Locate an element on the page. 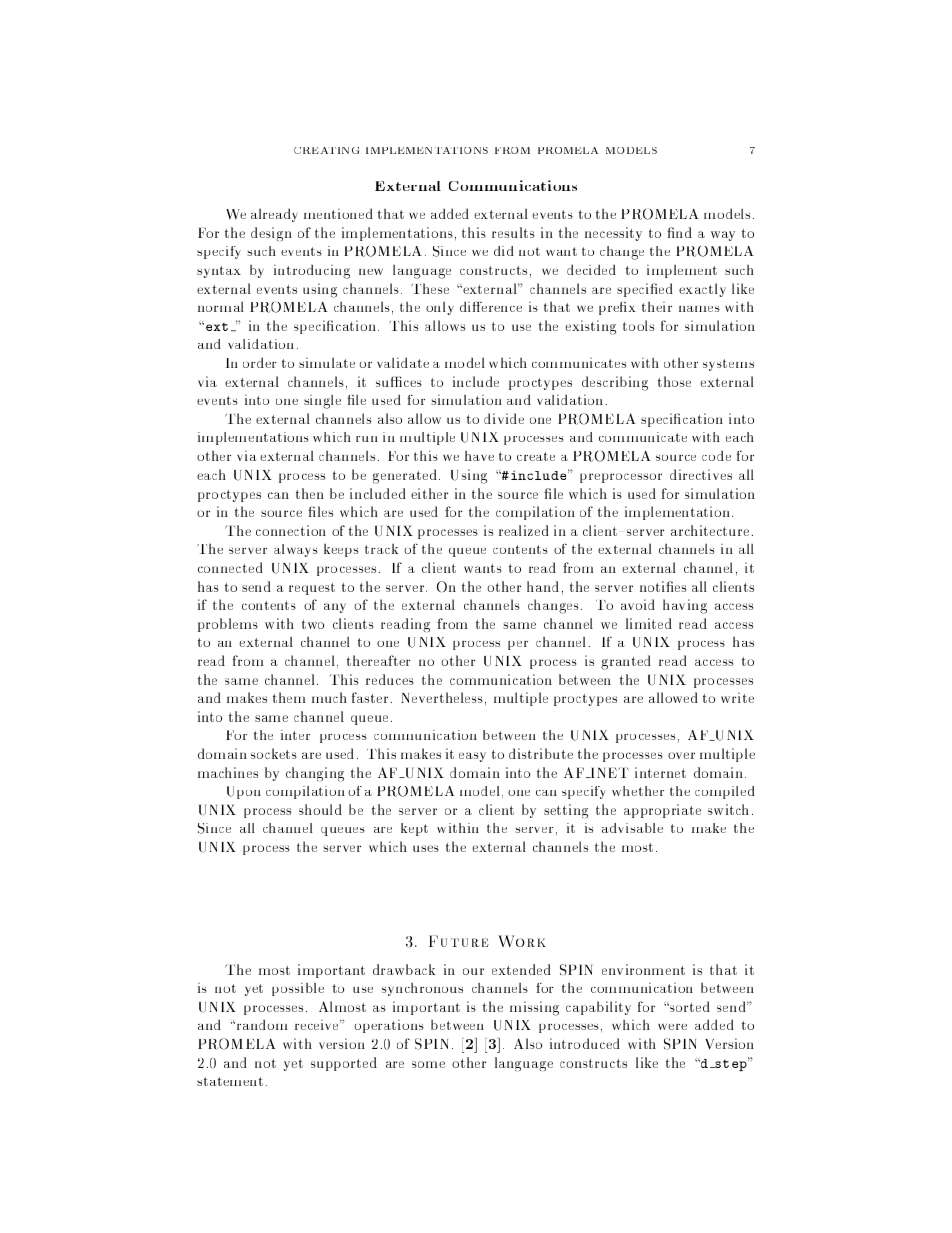  having is located at coordinates (685, 606).
